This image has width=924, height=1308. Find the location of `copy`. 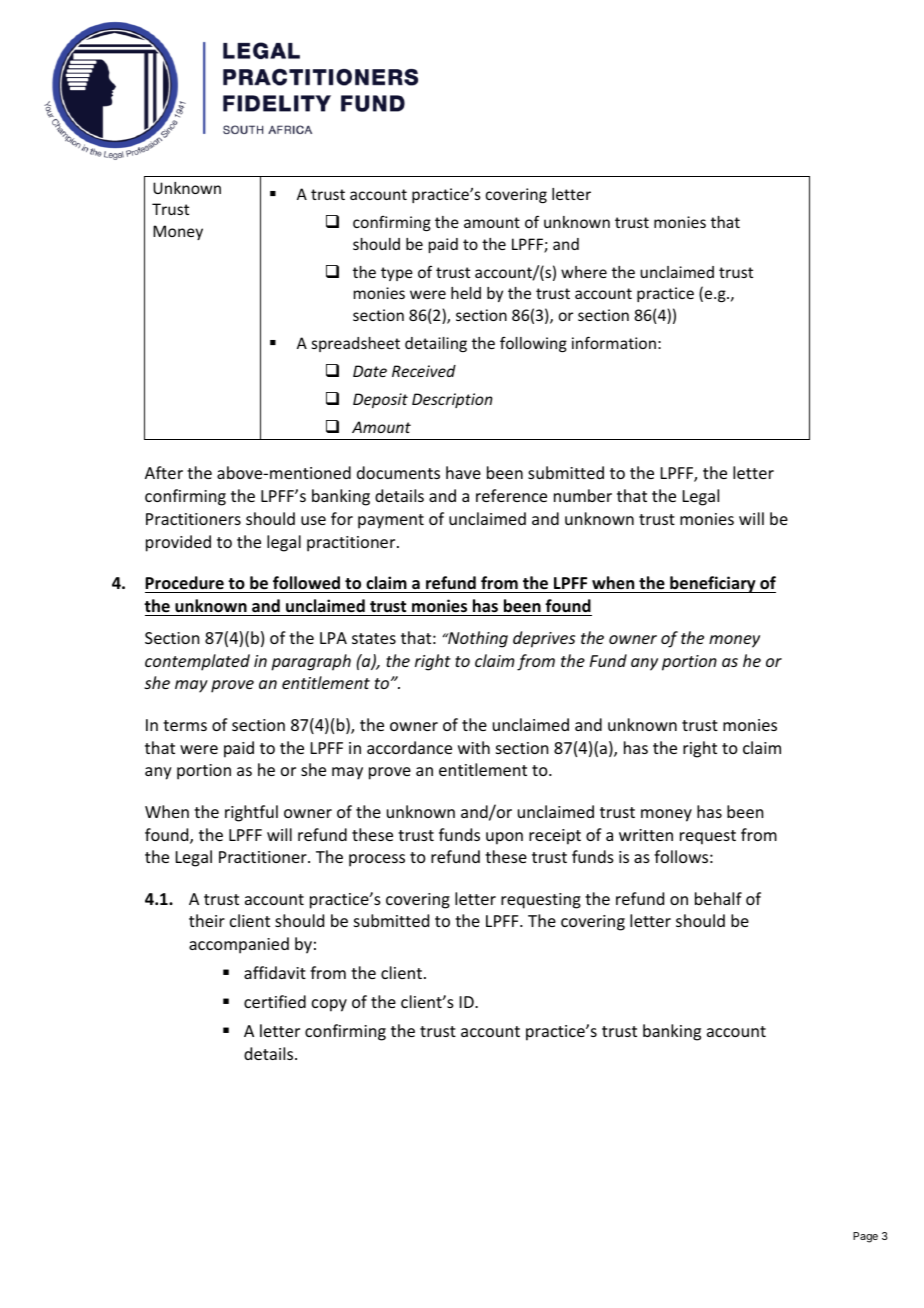

copy is located at coordinates (329, 1005).
